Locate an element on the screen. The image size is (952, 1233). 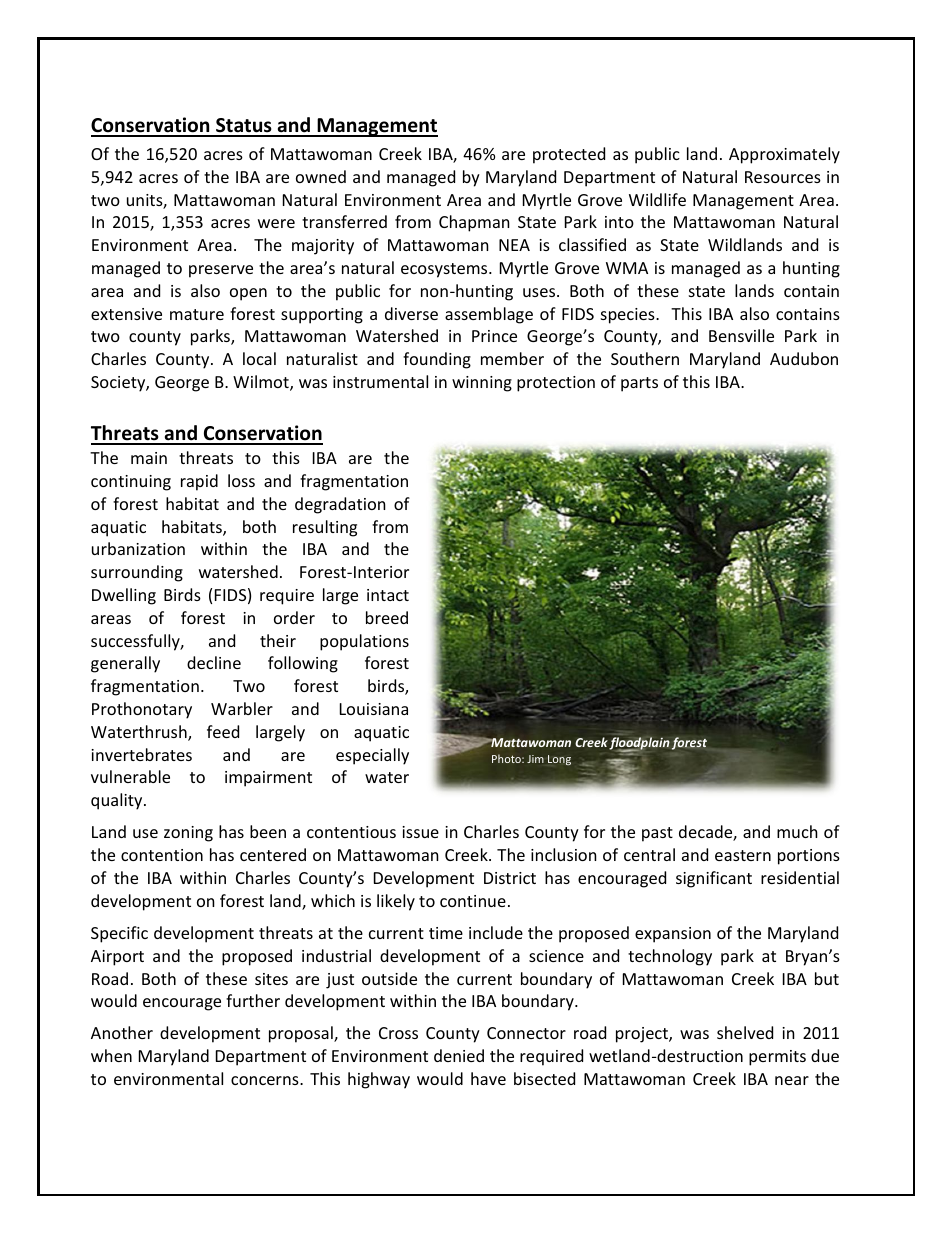
shelved is located at coordinates (745, 1032).
